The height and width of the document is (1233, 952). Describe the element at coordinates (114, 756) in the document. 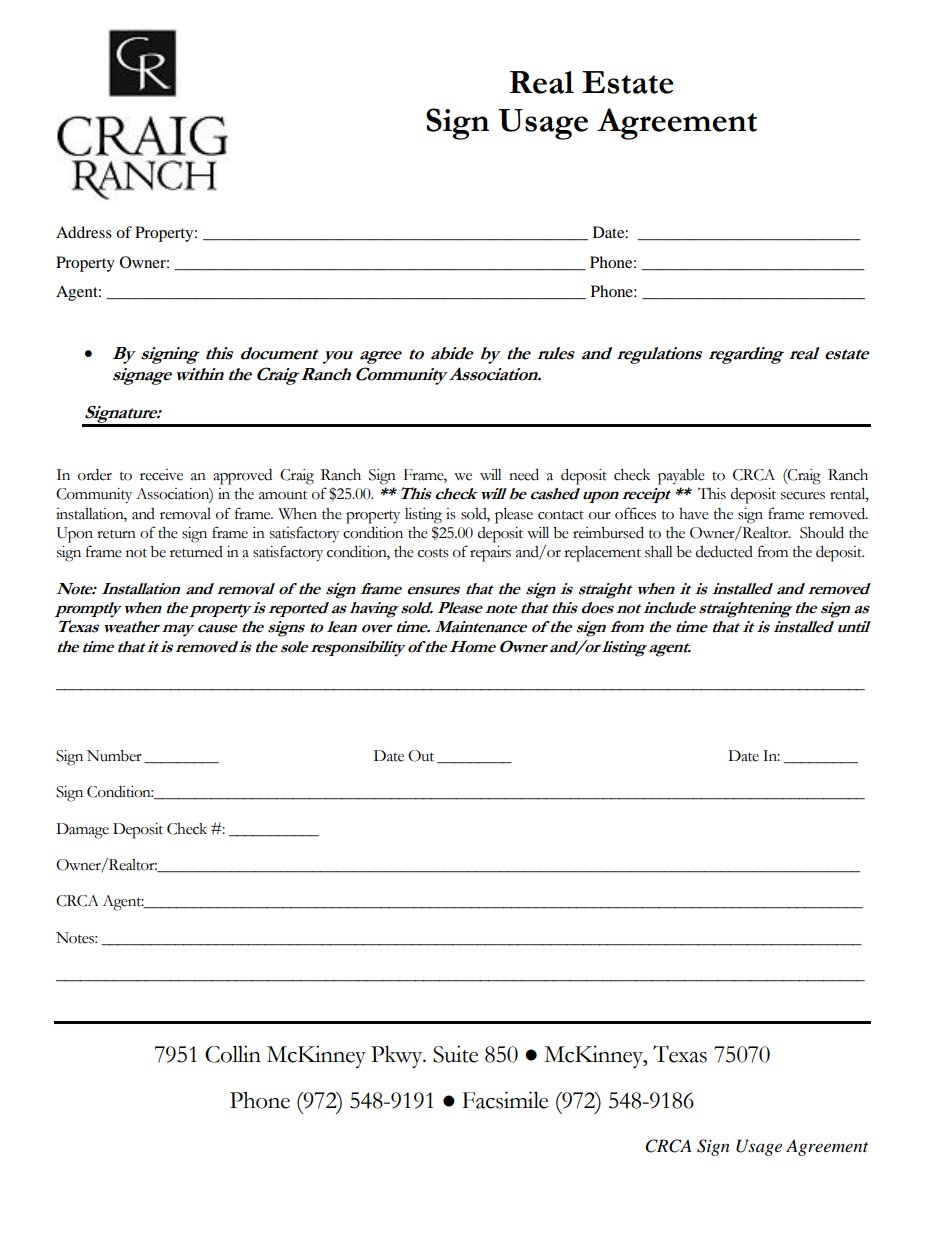

I see `Number` at that location.
